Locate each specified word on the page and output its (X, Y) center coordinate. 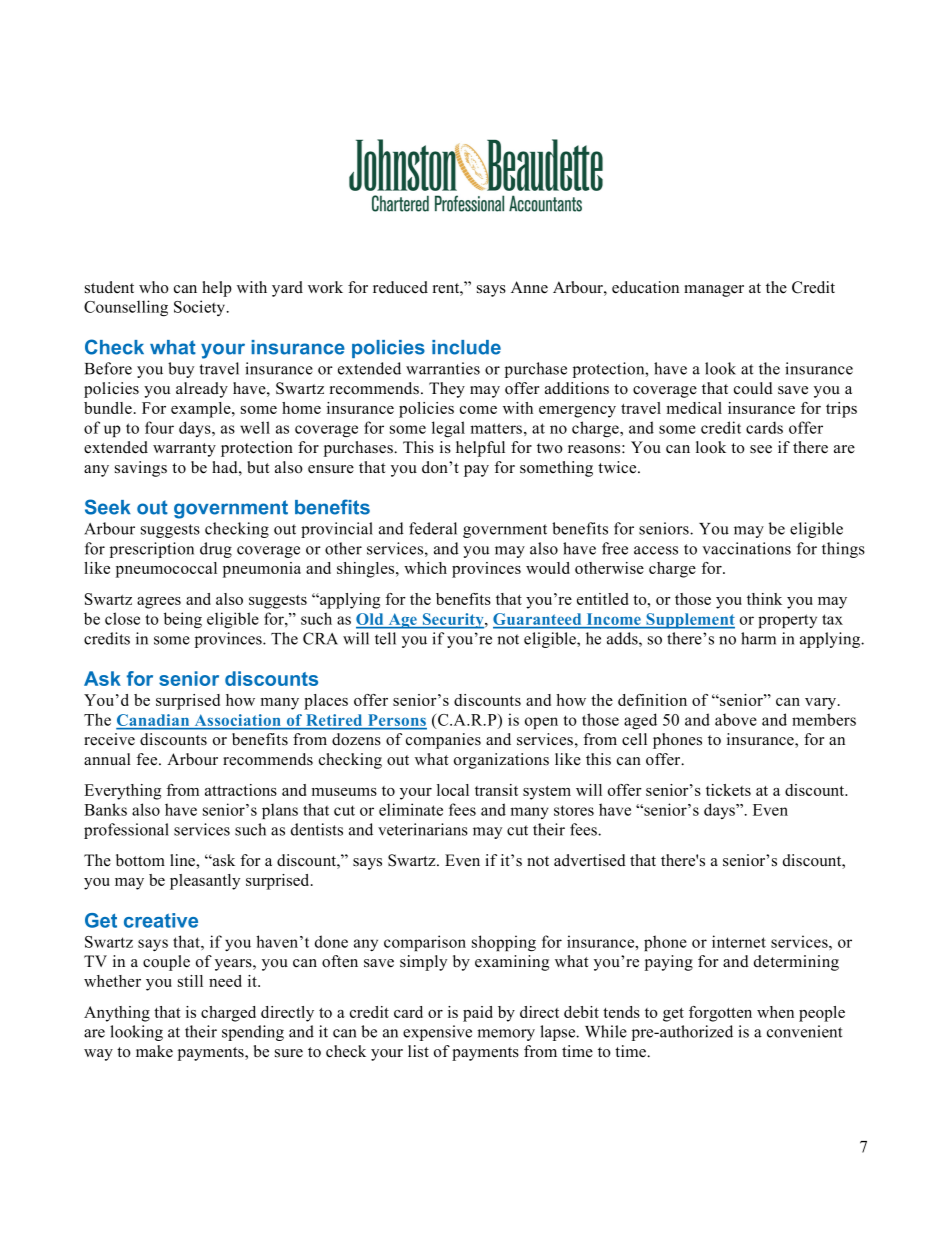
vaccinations (746, 548)
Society (201, 308)
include (466, 347)
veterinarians (423, 829)
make (154, 1051)
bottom (140, 860)
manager (714, 291)
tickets (728, 790)
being (183, 620)
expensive (437, 1033)
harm (758, 638)
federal (433, 528)
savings (141, 469)
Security (453, 621)
